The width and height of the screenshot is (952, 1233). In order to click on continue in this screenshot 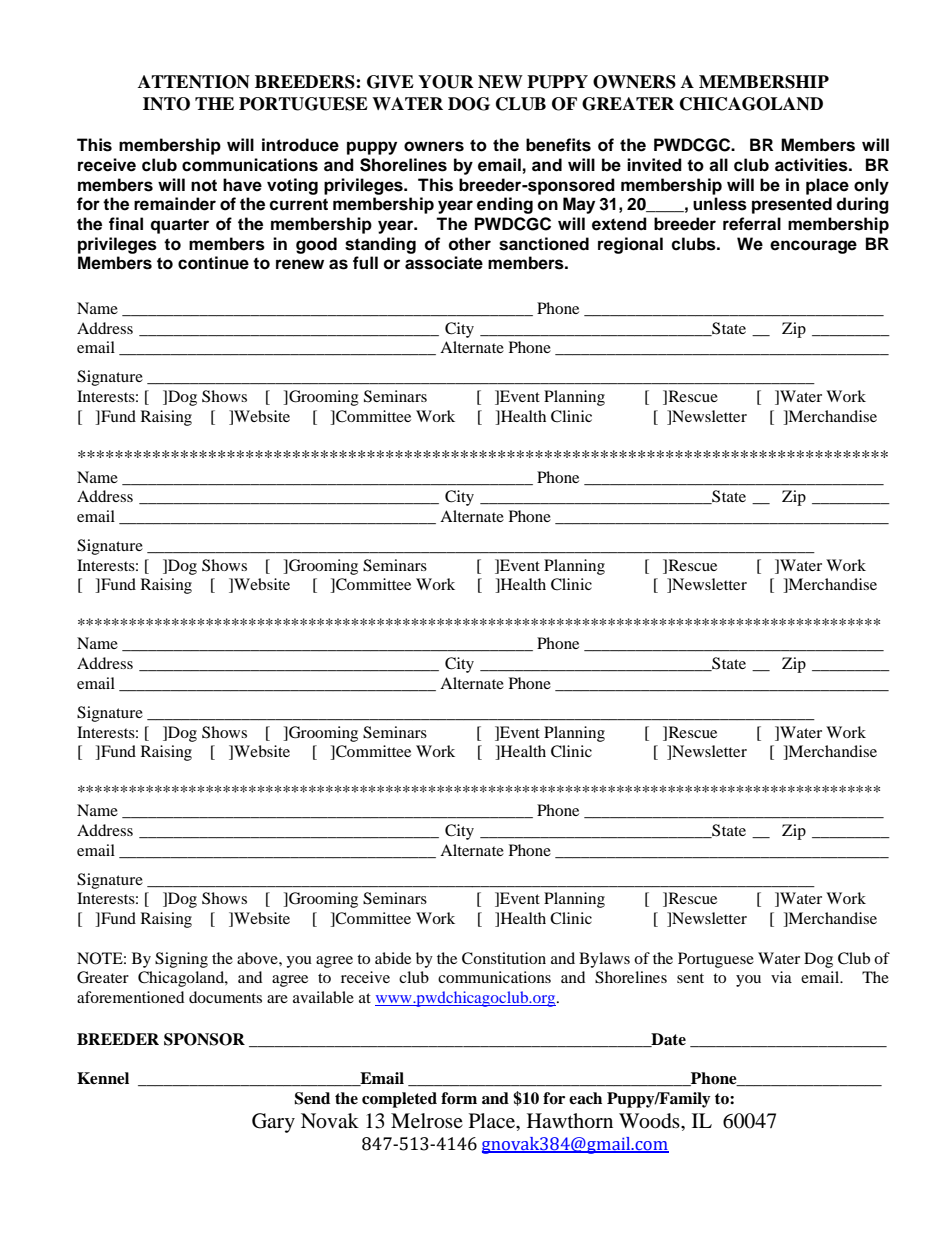, I will do `click(213, 263)`.
